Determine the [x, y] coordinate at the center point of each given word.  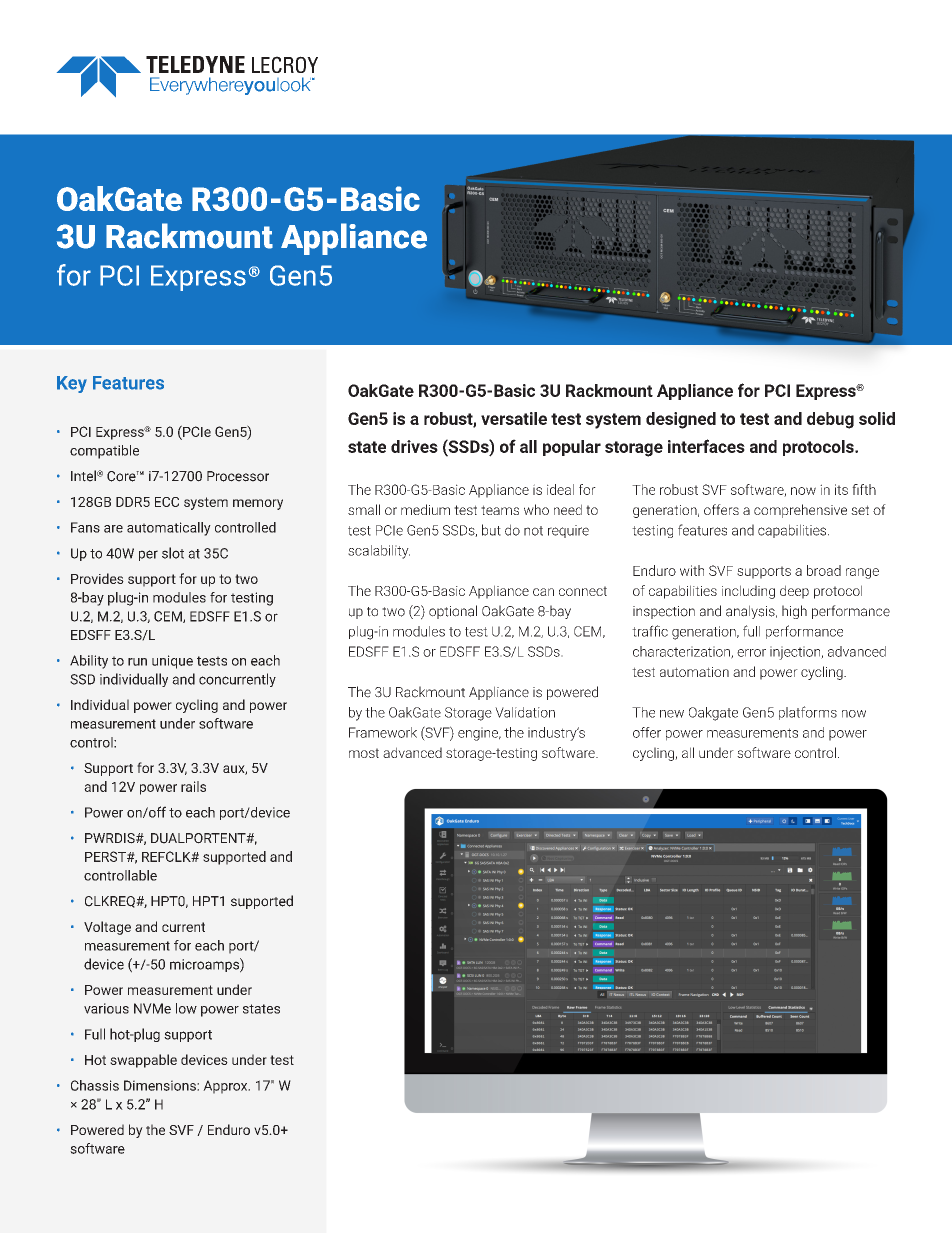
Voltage [107, 928]
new [672, 714]
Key [72, 384]
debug [830, 420]
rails [193, 786]
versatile [514, 418]
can [543, 592]
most [364, 753]
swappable [143, 1061]
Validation [525, 712]
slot [173, 553]
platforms [808, 713]
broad [824, 570]
